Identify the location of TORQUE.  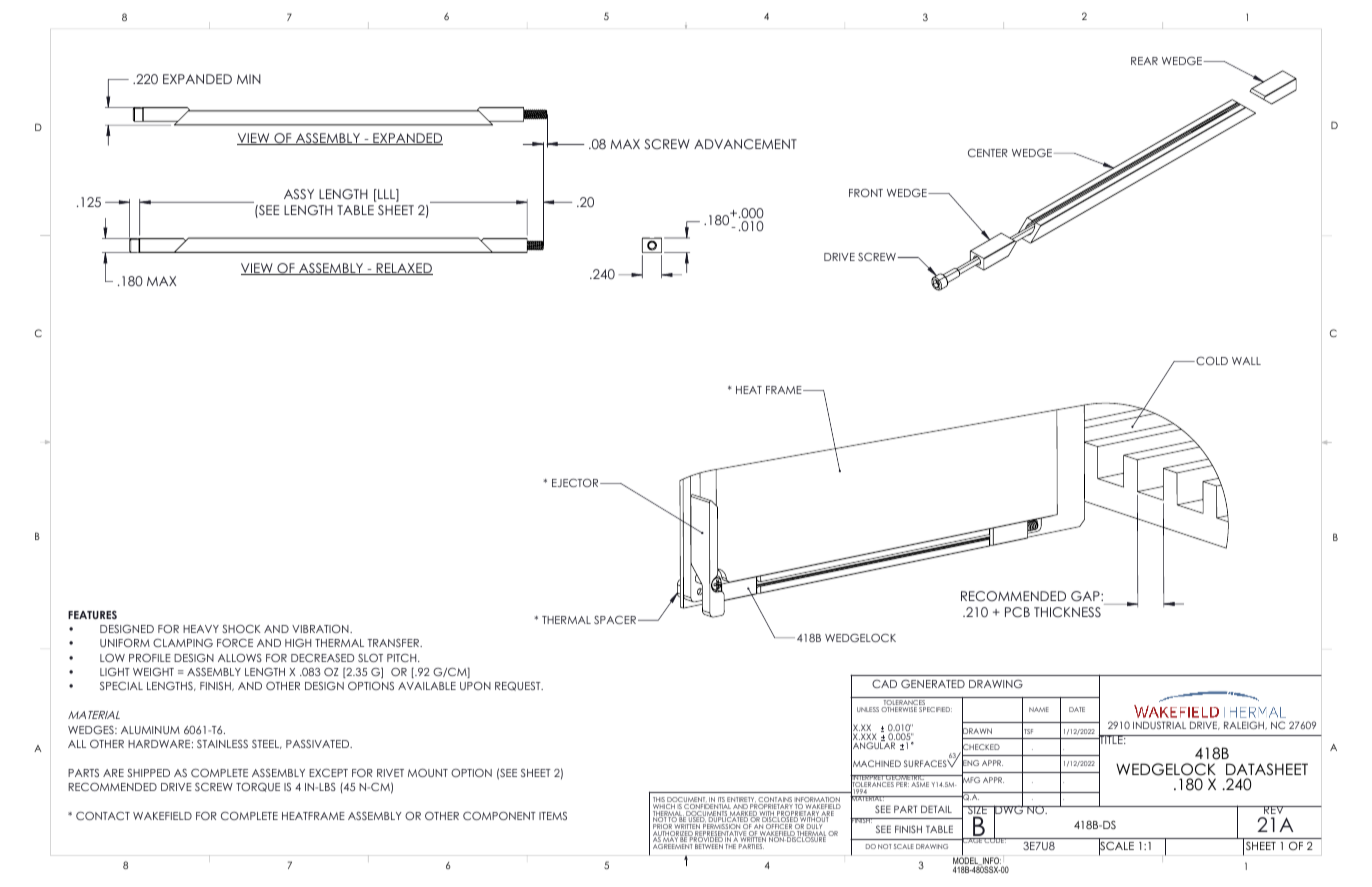
(258, 787).
